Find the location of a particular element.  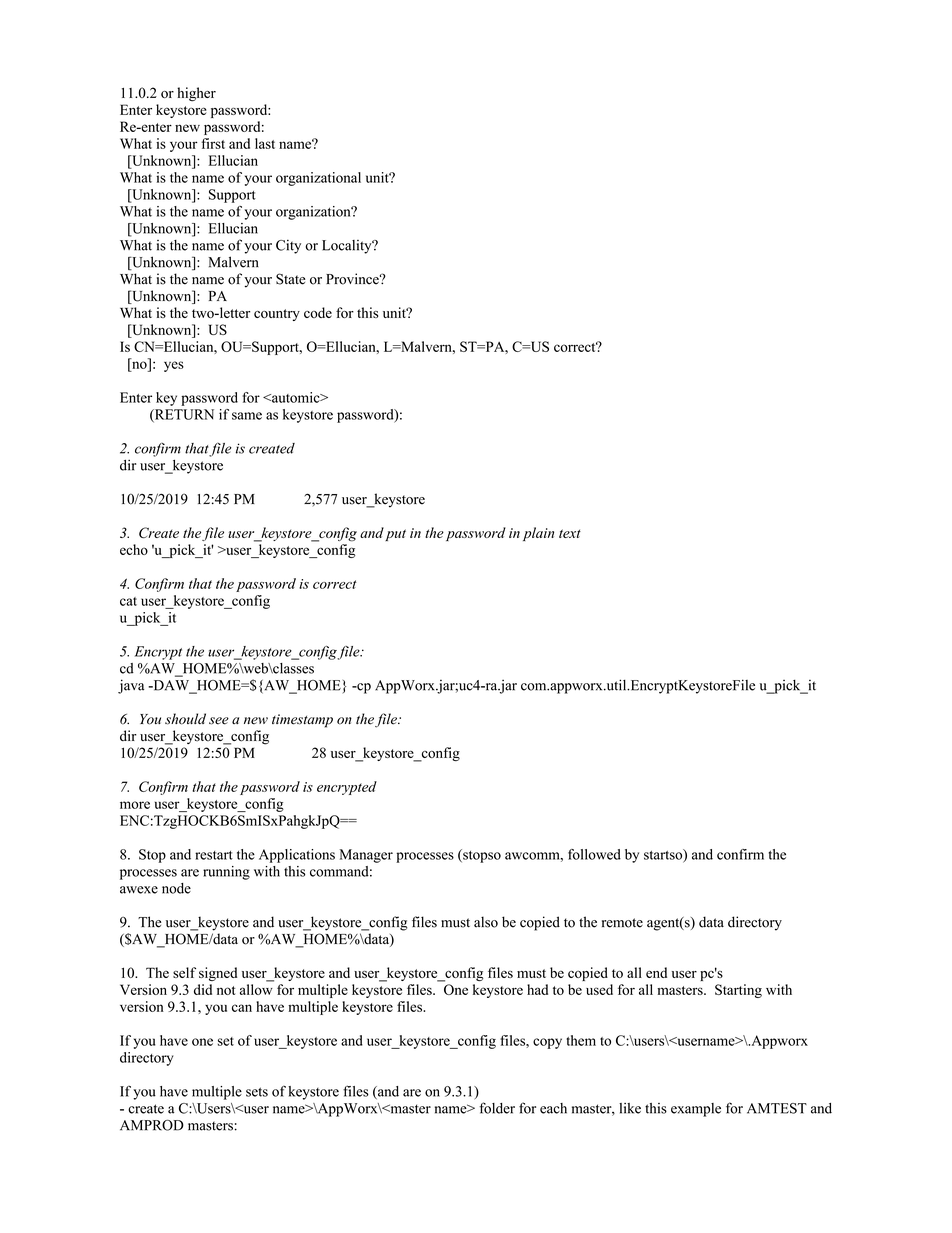

text is located at coordinates (570, 533).
